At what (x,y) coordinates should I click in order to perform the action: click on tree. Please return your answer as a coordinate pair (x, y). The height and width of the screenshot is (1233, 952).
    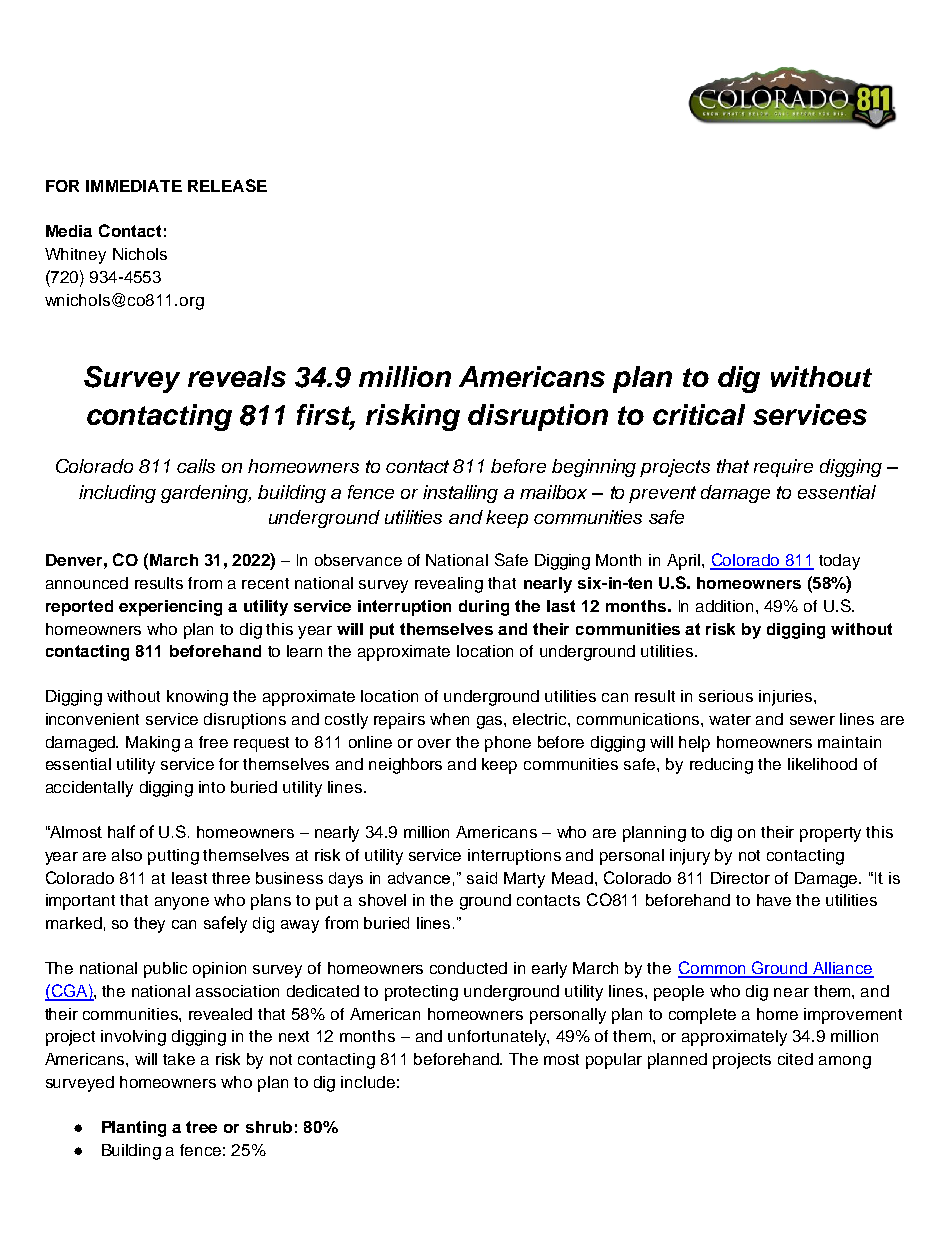
    Looking at the image, I should click on (201, 1127).
